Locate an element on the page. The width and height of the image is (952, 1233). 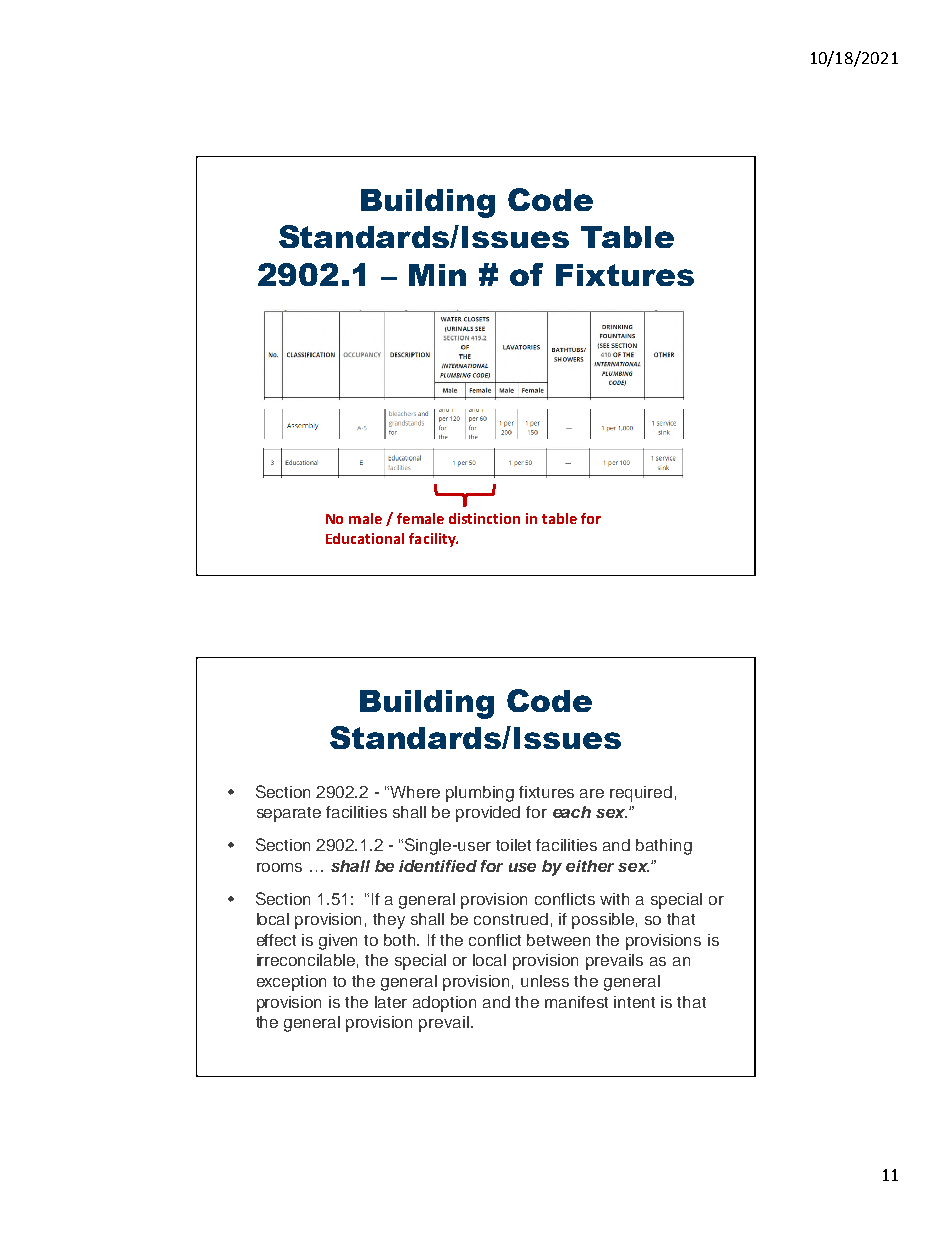
identified is located at coordinates (438, 866).
